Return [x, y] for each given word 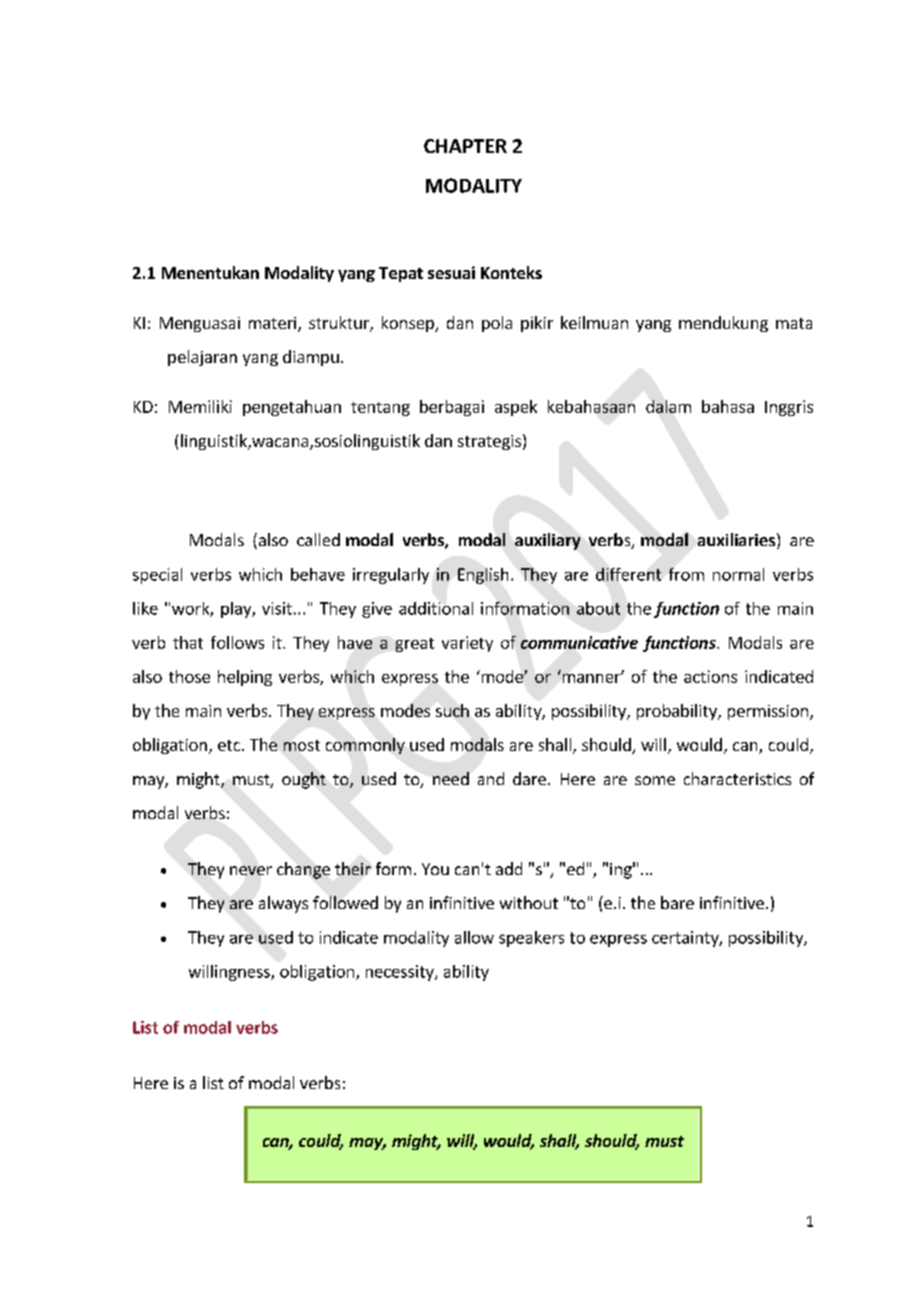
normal [738, 574]
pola [497, 324]
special [157, 576]
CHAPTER [465, 146]
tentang [380, 409]
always [283, 904]
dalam [668, 406]
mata [794, 323]
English [483, 576]
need [451, 778]
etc [230, 745]
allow [474, 937]
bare [677, 902]
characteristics [737, 778]
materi [274, 324]
